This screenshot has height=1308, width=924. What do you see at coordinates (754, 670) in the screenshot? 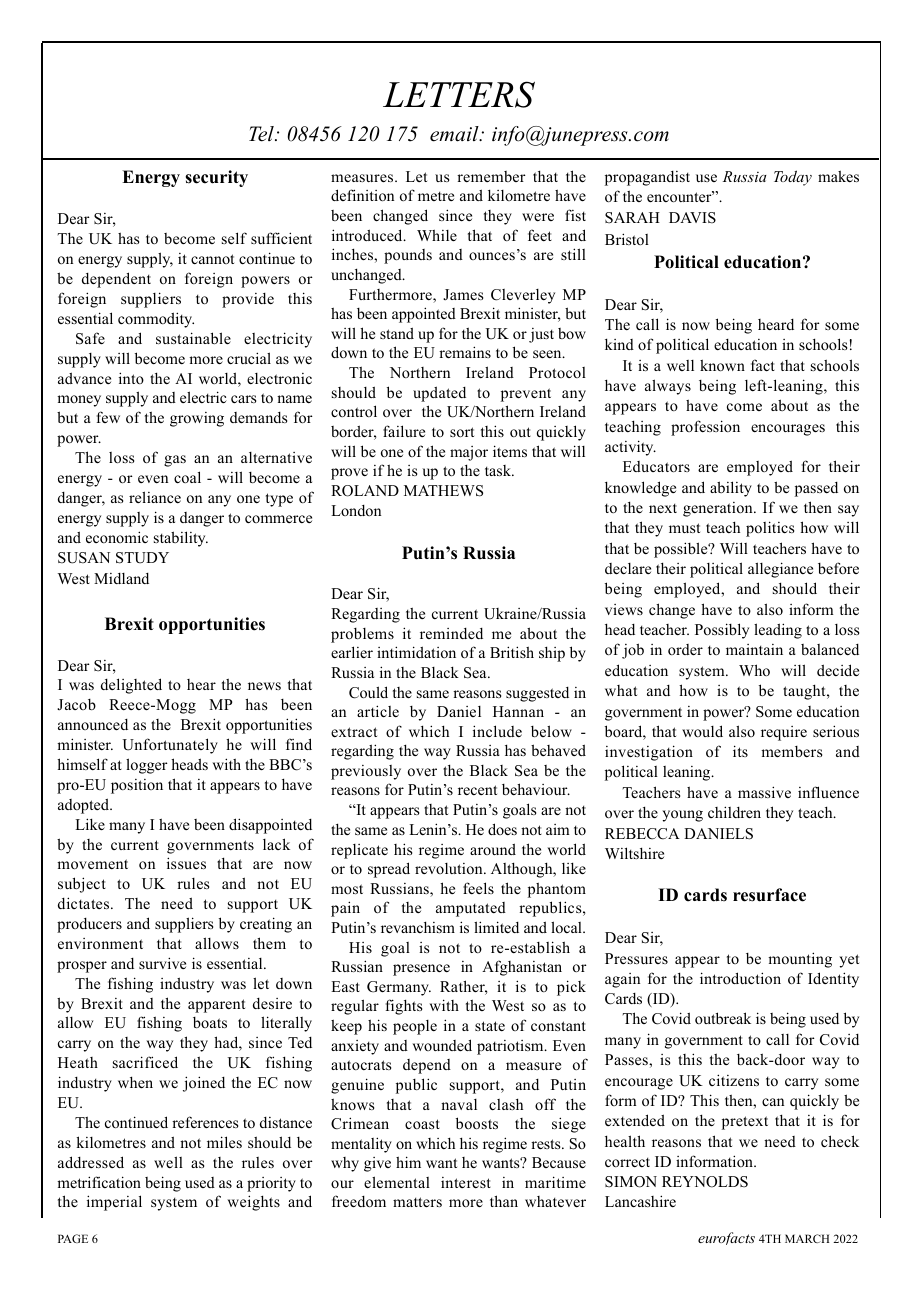
I see `Who` at bounding box center [754, 670].
